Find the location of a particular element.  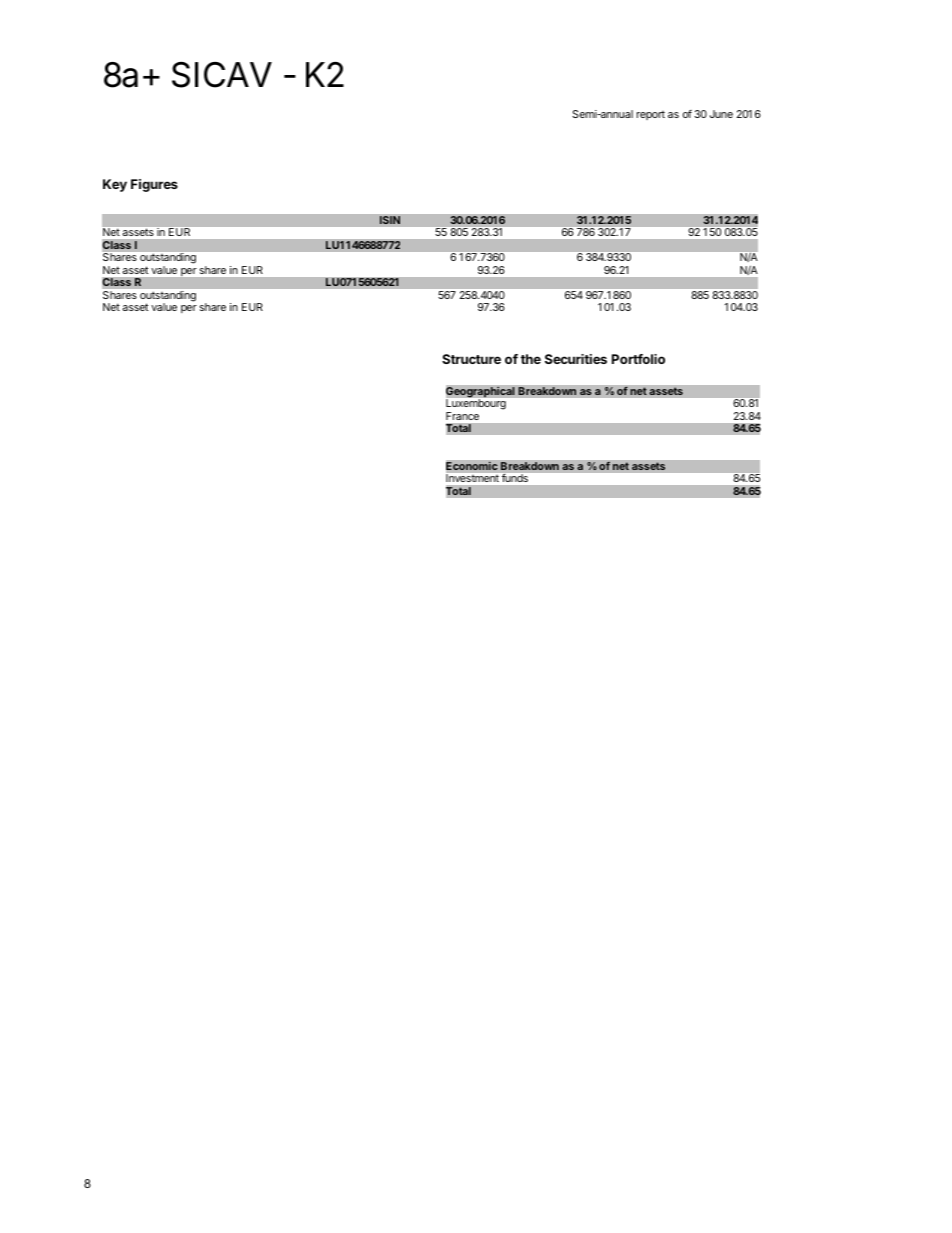

Key is located at coordinates (115, 185).
